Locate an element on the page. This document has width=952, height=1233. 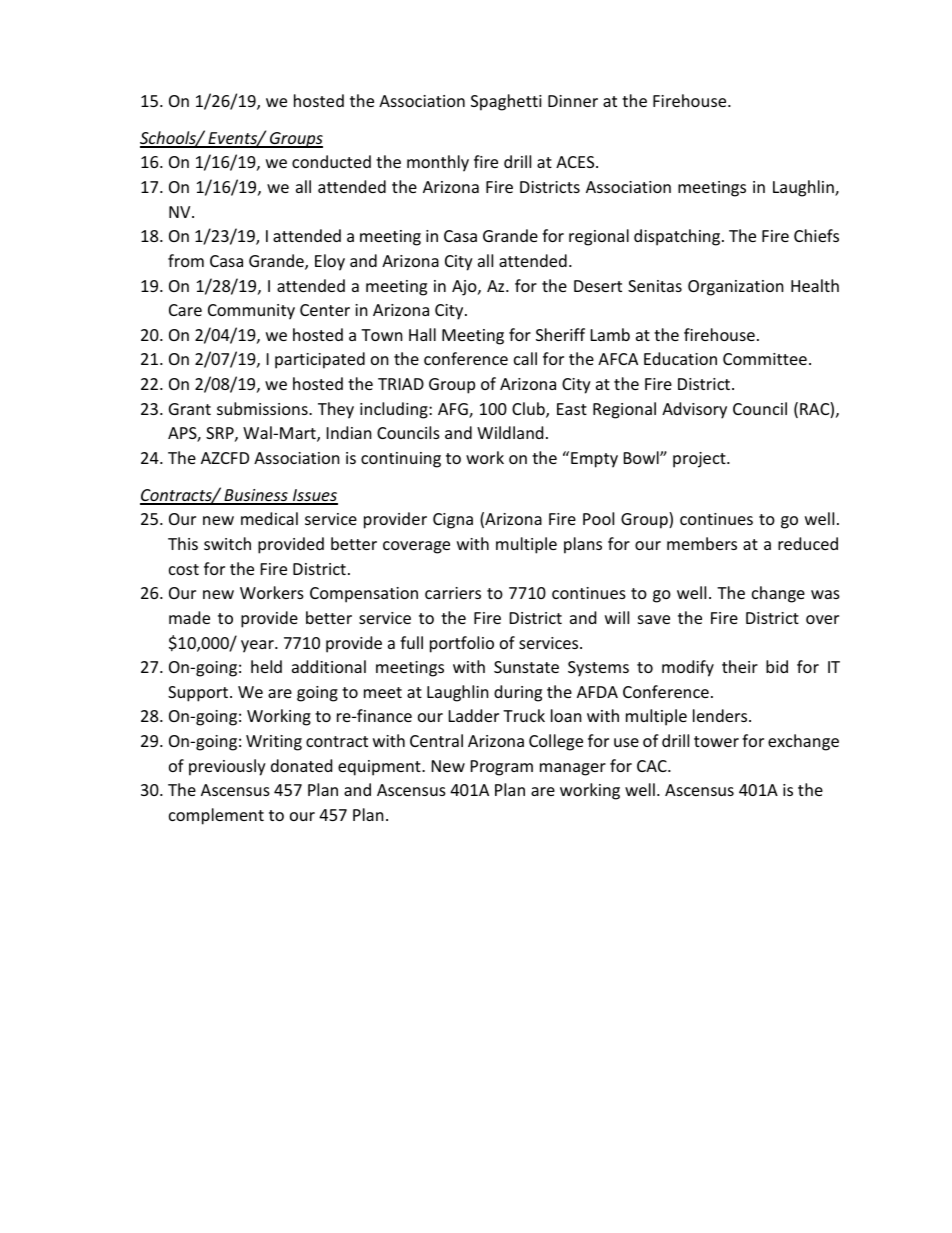
Spaghetti is located at coordinates (506, 102).
